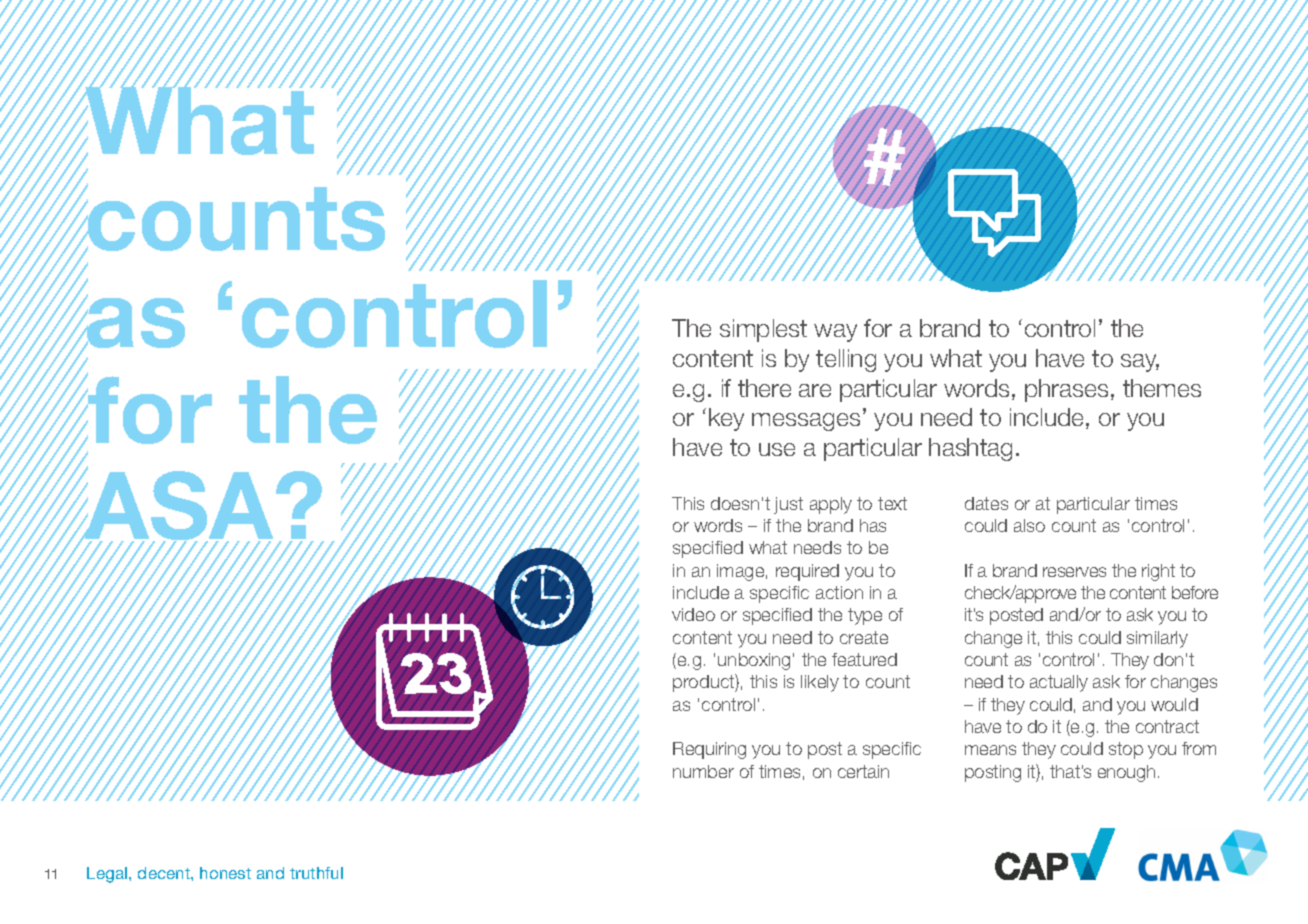 Image resolution: width=1308 pixels, height=924 pixels. What do you see at coordinates (1126, 773) in the screenshot?
I see `enough` at bounding box center [1126, 773].
